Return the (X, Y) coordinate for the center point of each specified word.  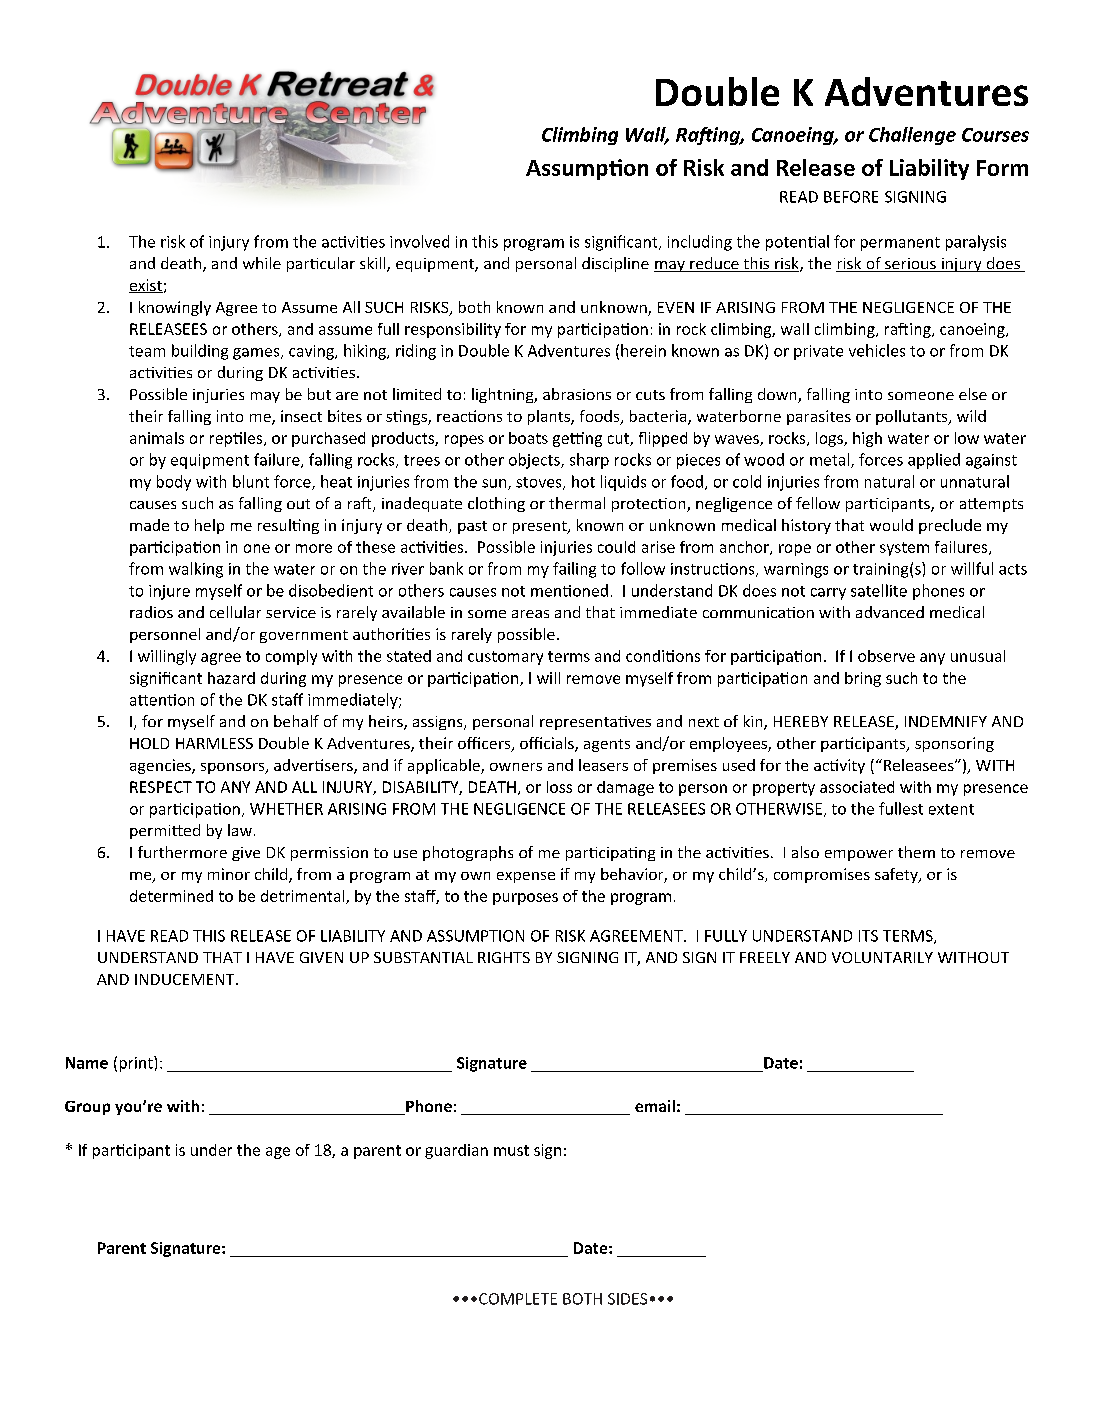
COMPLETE (518, 1299)
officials (548, 744)
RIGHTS (504, 957)
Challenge (912, 136)
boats (528, 438)
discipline (615, 264)
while (262, 263)
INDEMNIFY (946, 721)
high (867, 439)
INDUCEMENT (186, 979)
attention (162, 700)
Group (87, 1108)
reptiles (237, 439)
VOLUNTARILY (882, 957)
